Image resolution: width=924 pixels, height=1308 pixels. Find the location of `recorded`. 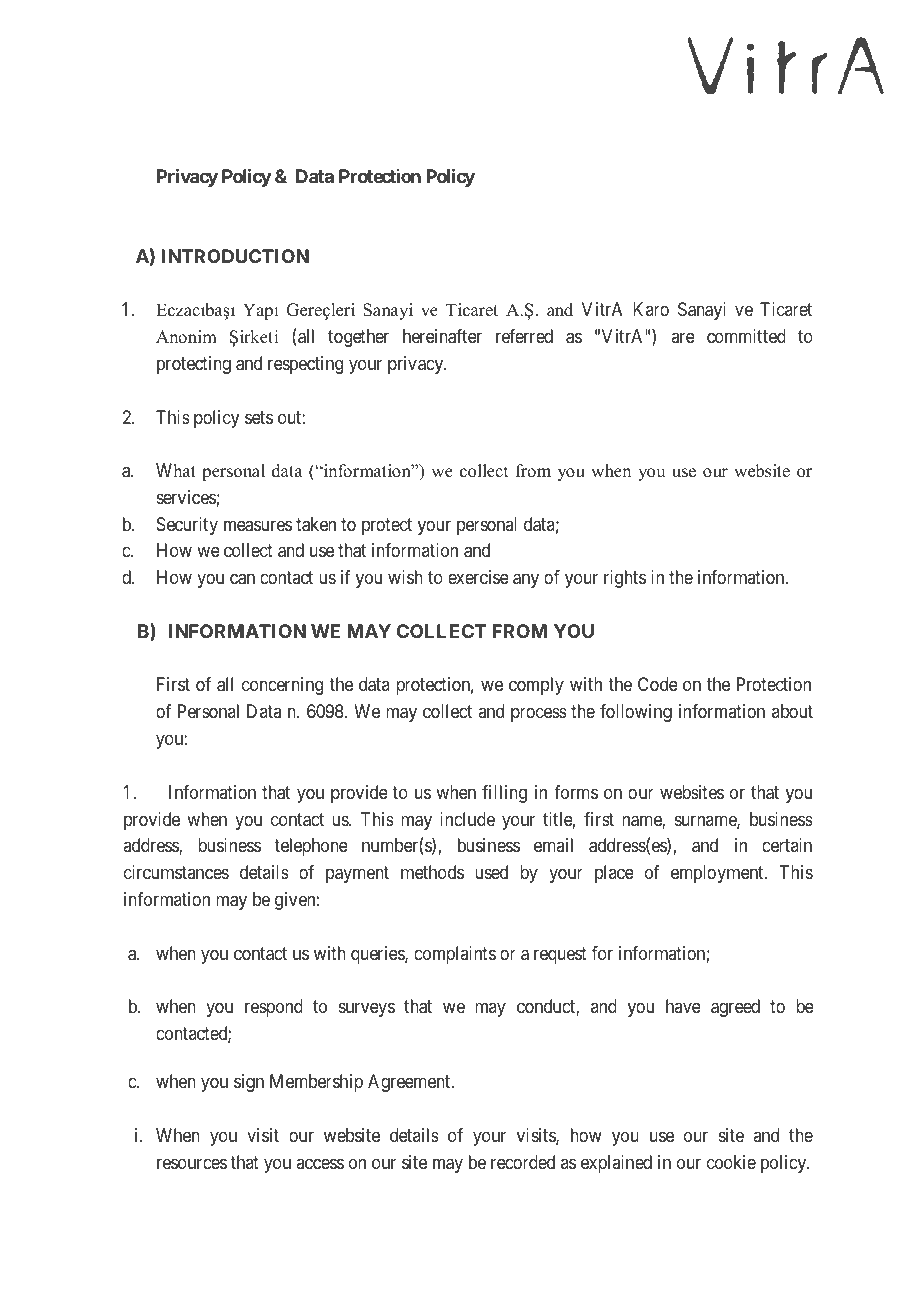

recorded is located at coordinates (523, 1162).
